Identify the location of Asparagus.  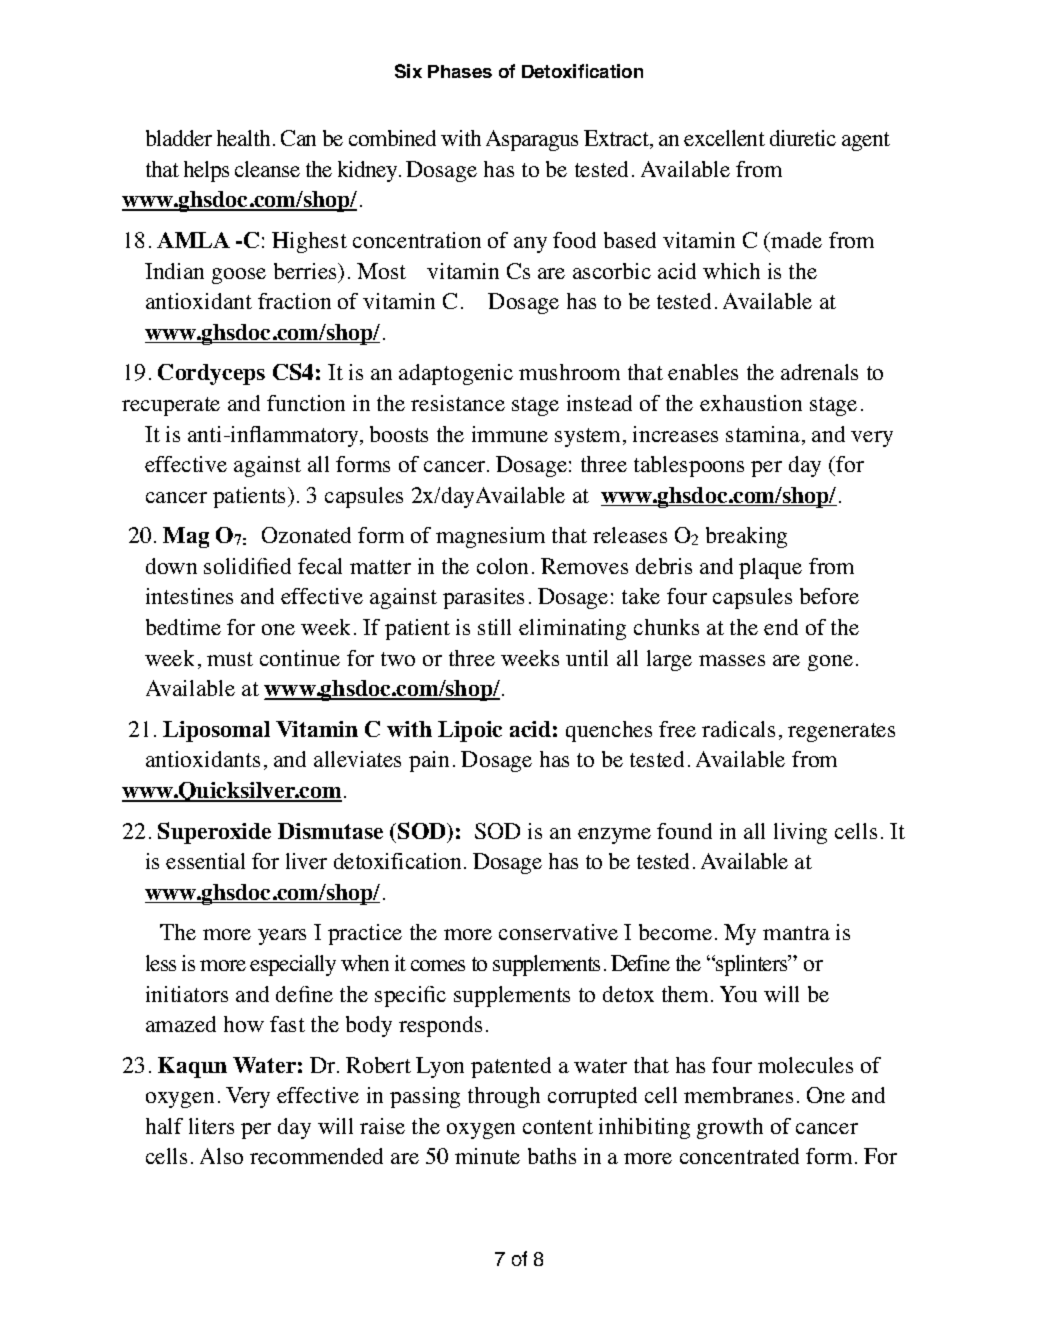
(532, 140).
